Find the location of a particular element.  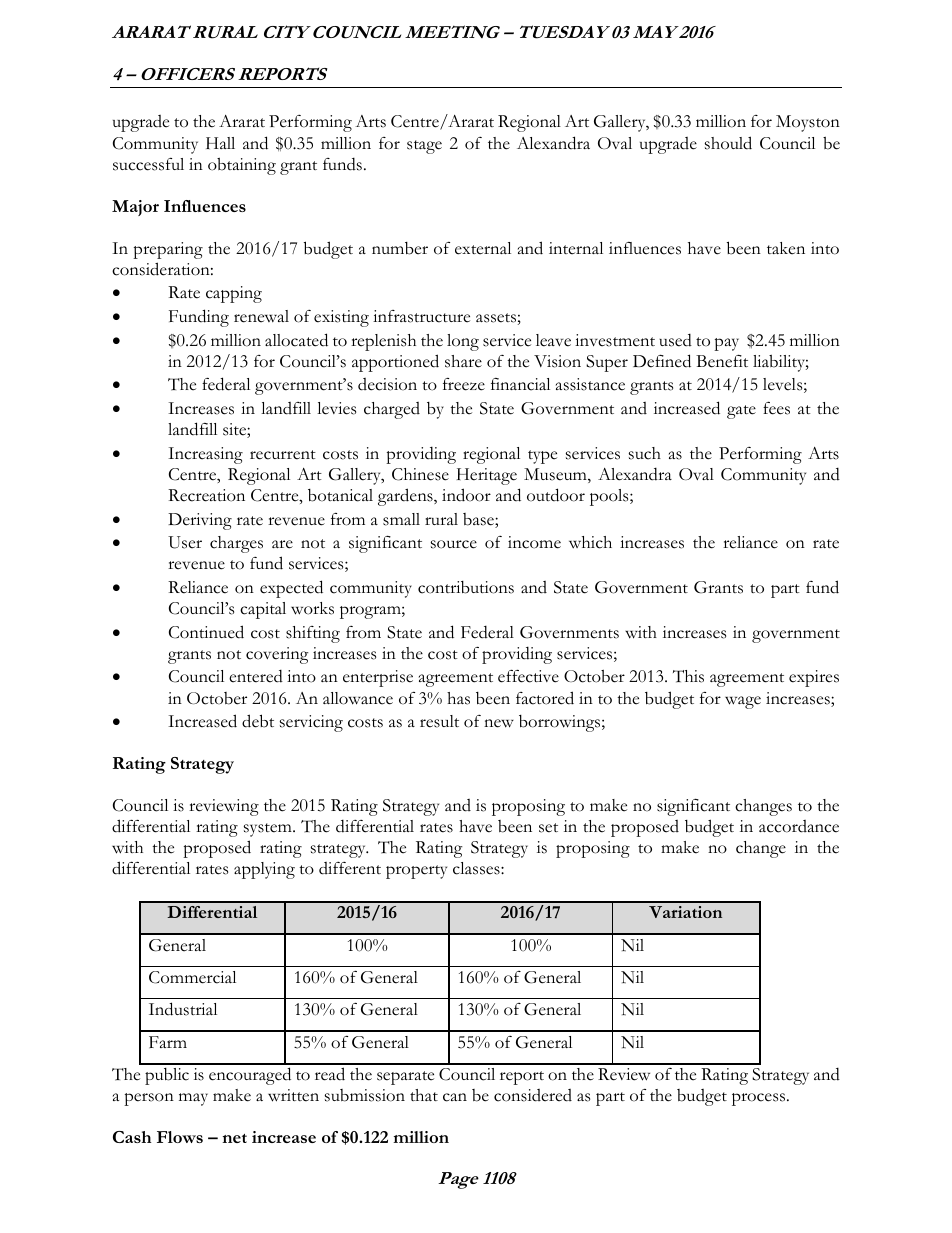

net is located at coordinates (234, 1138).
